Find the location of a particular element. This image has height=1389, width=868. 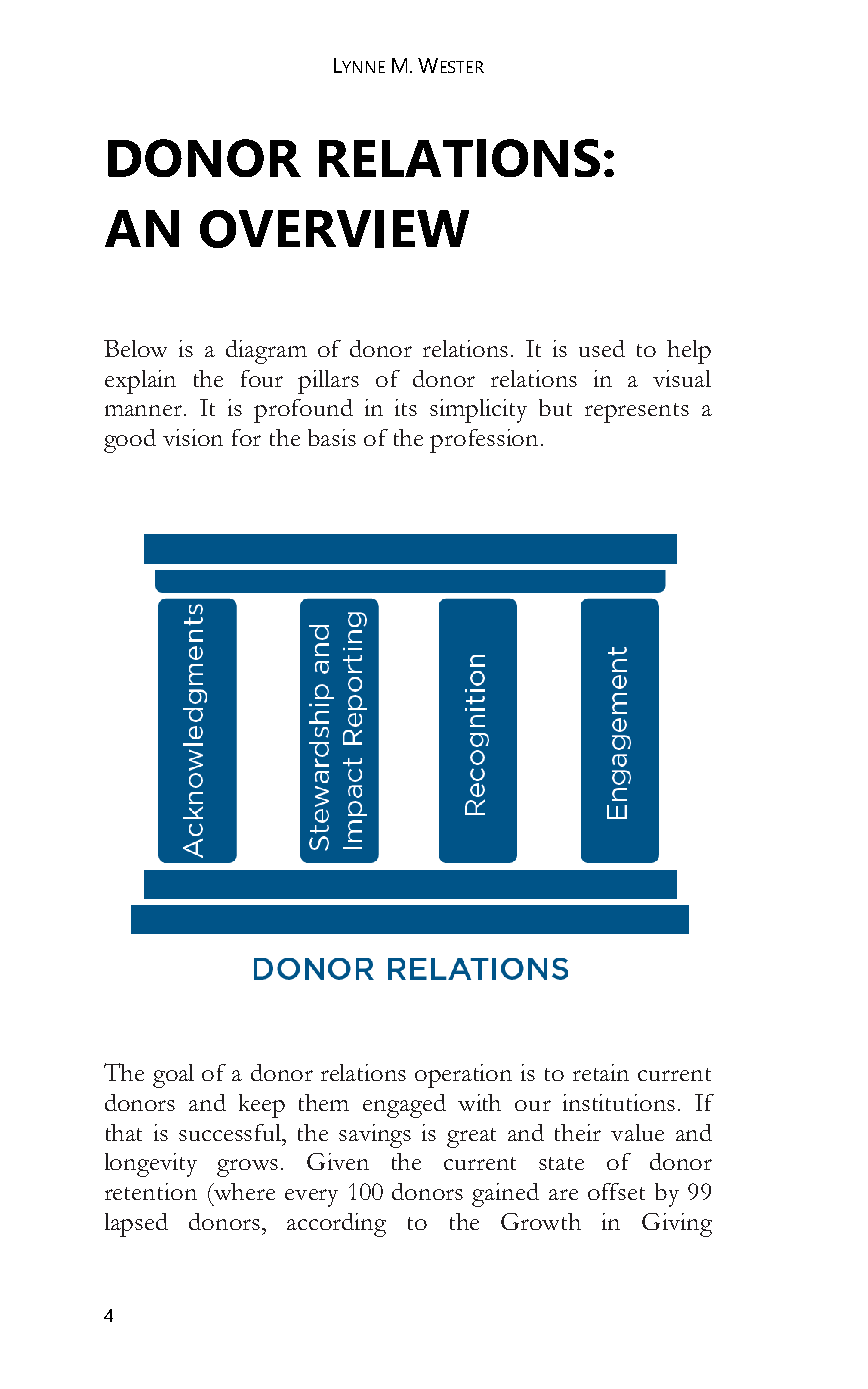

good is located at coordinates (130, 441).
